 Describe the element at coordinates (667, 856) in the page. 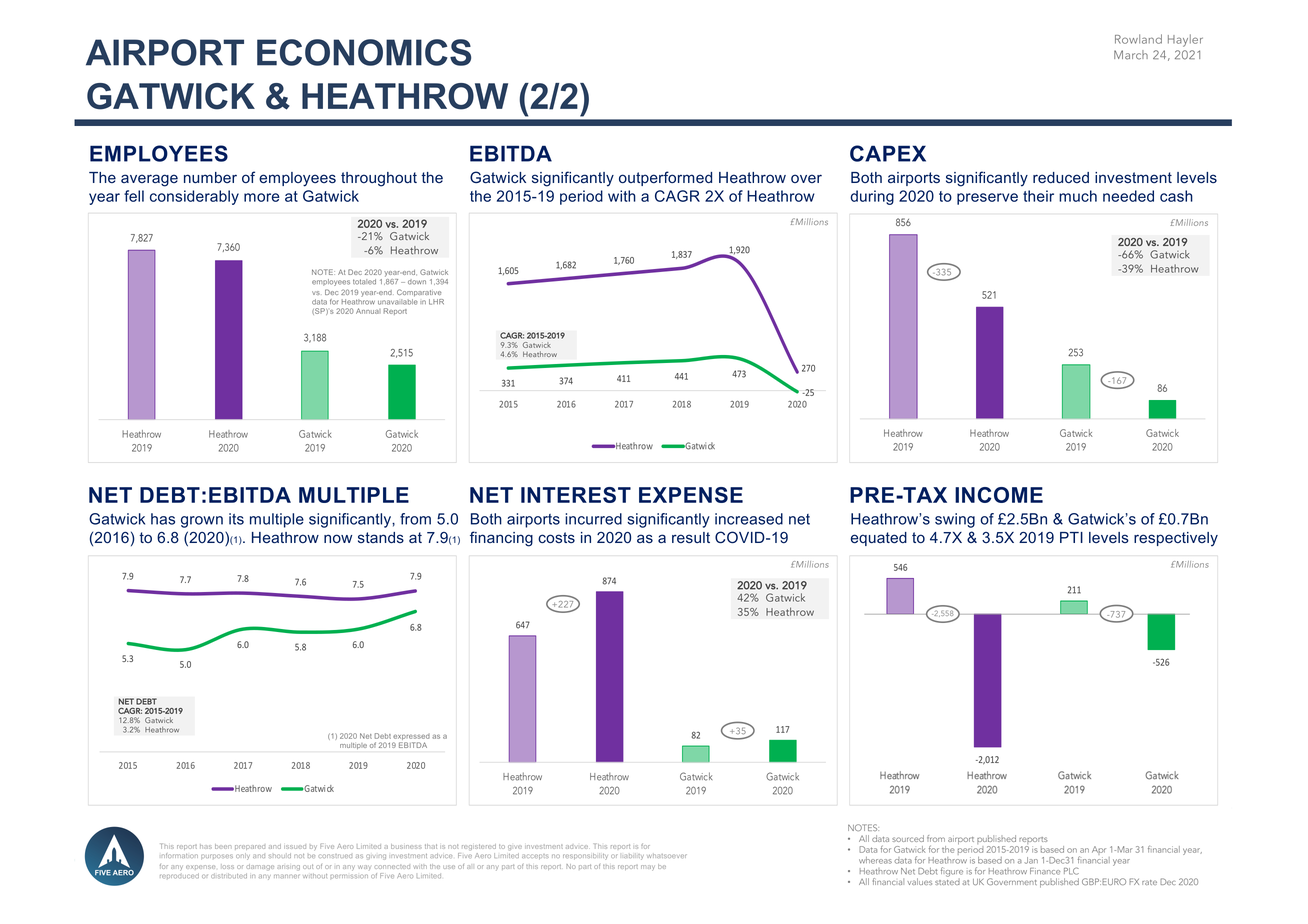

I see `whatsoever` at that location.
